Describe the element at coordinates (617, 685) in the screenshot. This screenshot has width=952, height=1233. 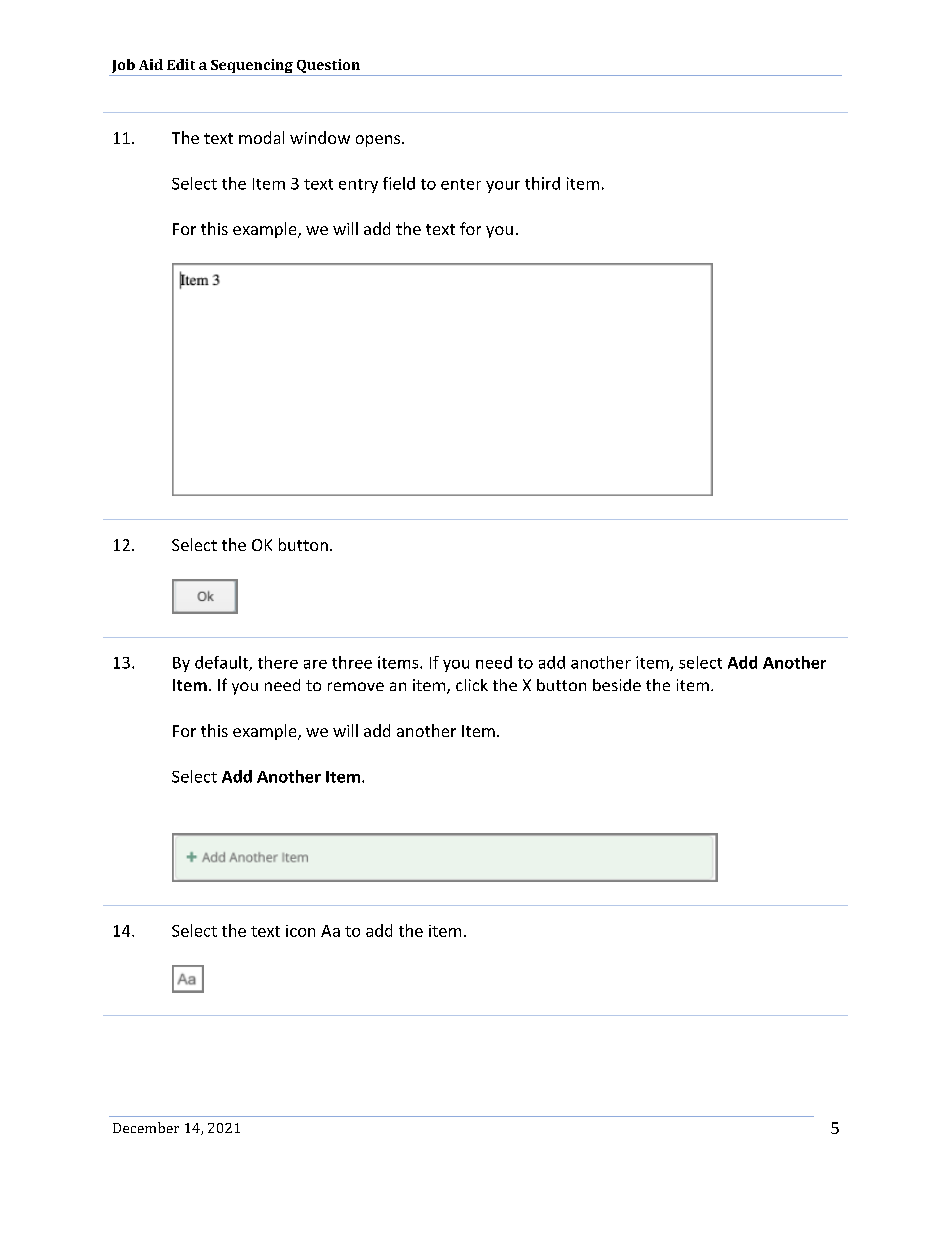
I see `beside` at that location.
